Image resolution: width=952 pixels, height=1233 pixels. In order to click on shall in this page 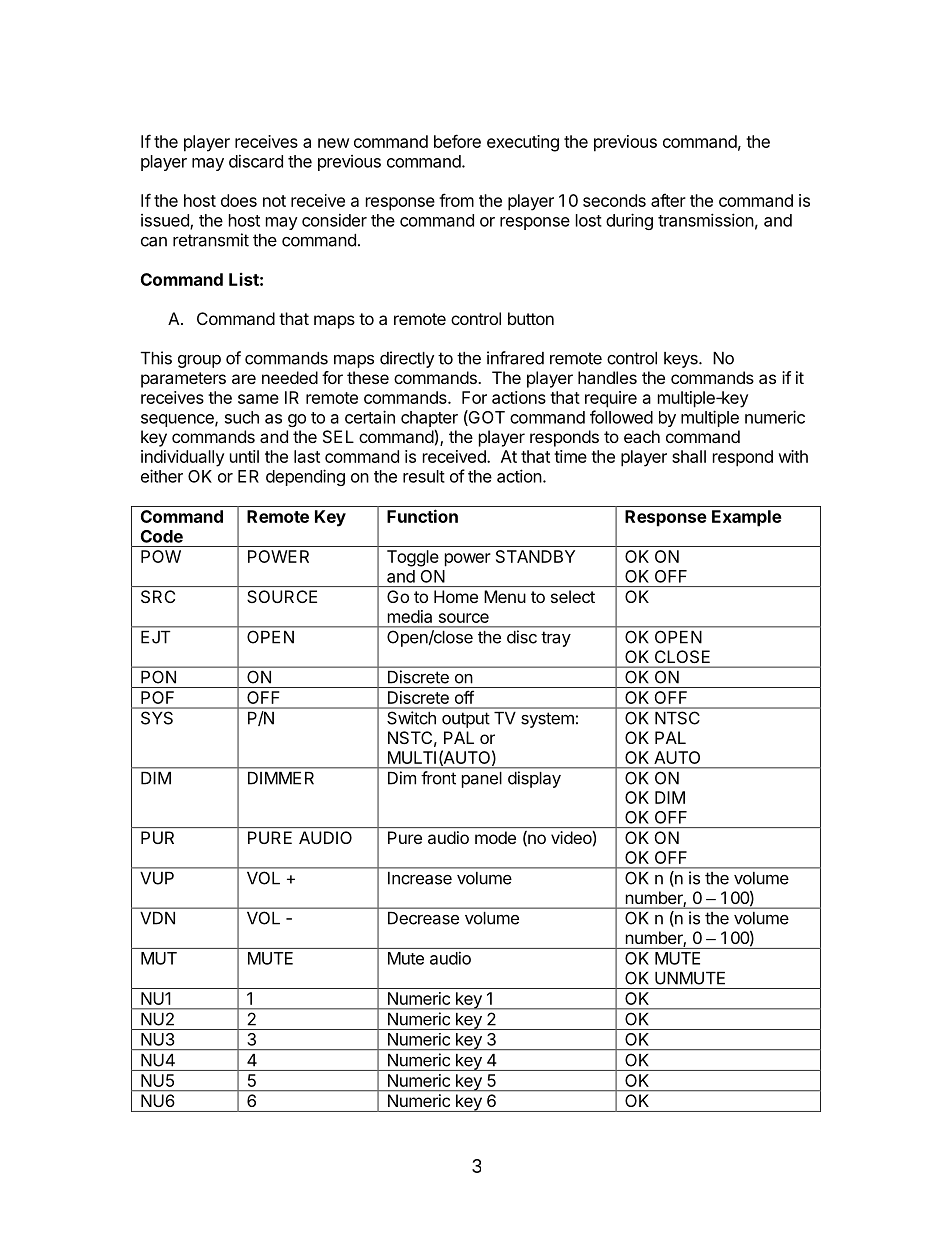, I will do `click(689, 456)`.
